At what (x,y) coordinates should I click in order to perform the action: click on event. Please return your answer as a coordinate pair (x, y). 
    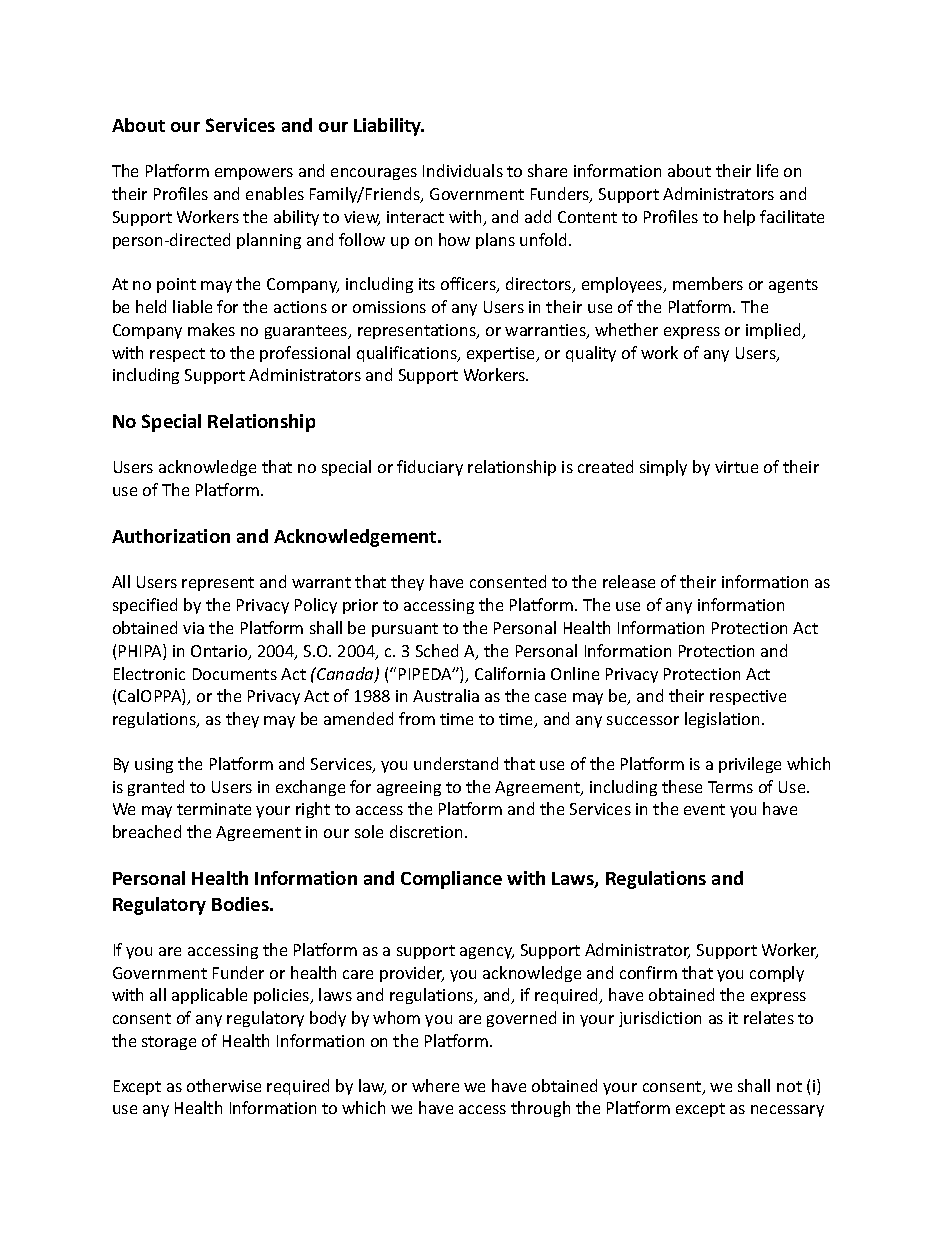
    Looking at the image, I should click on (704, 809).
